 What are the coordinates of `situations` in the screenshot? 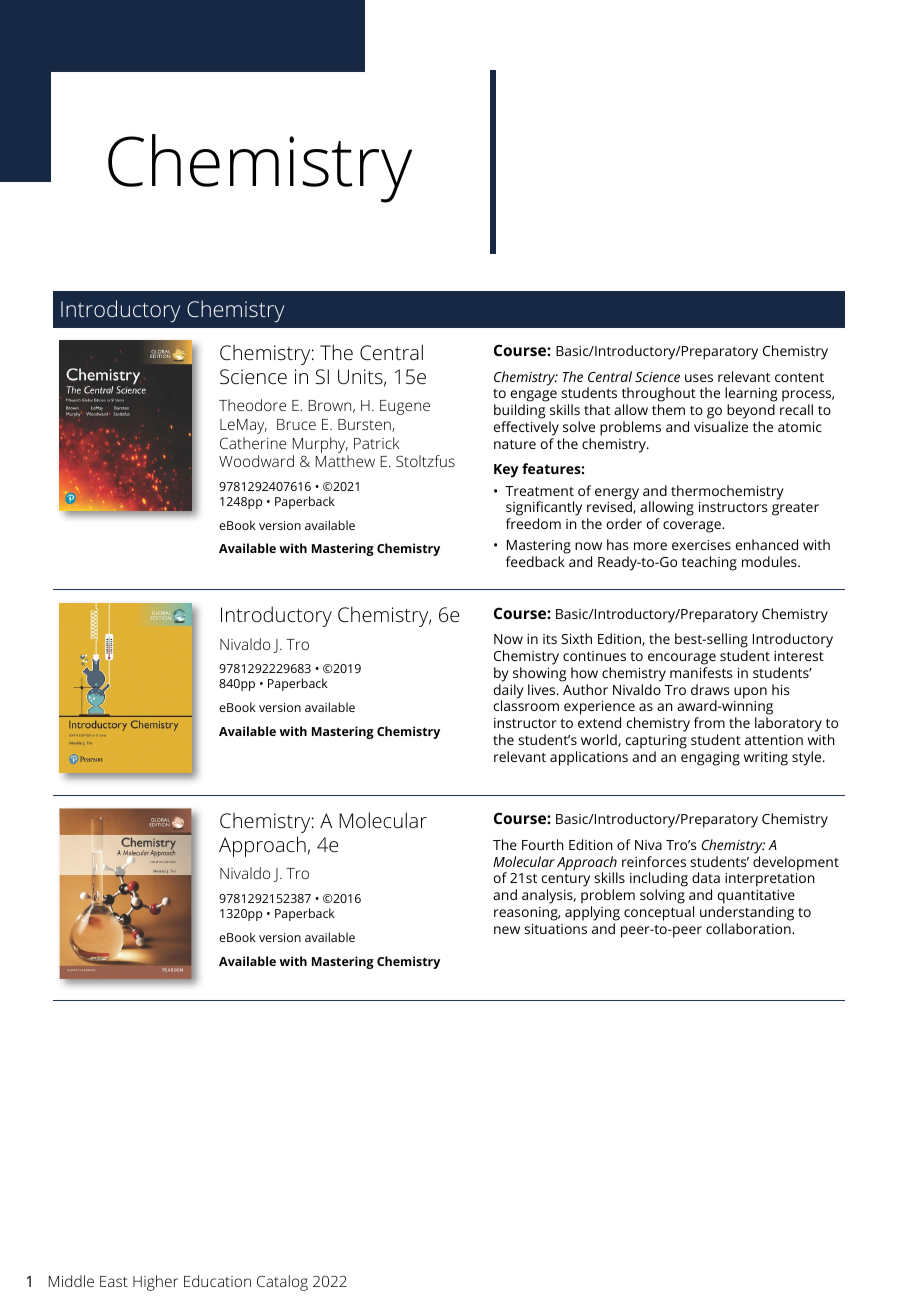 It's located at (555, 929).
